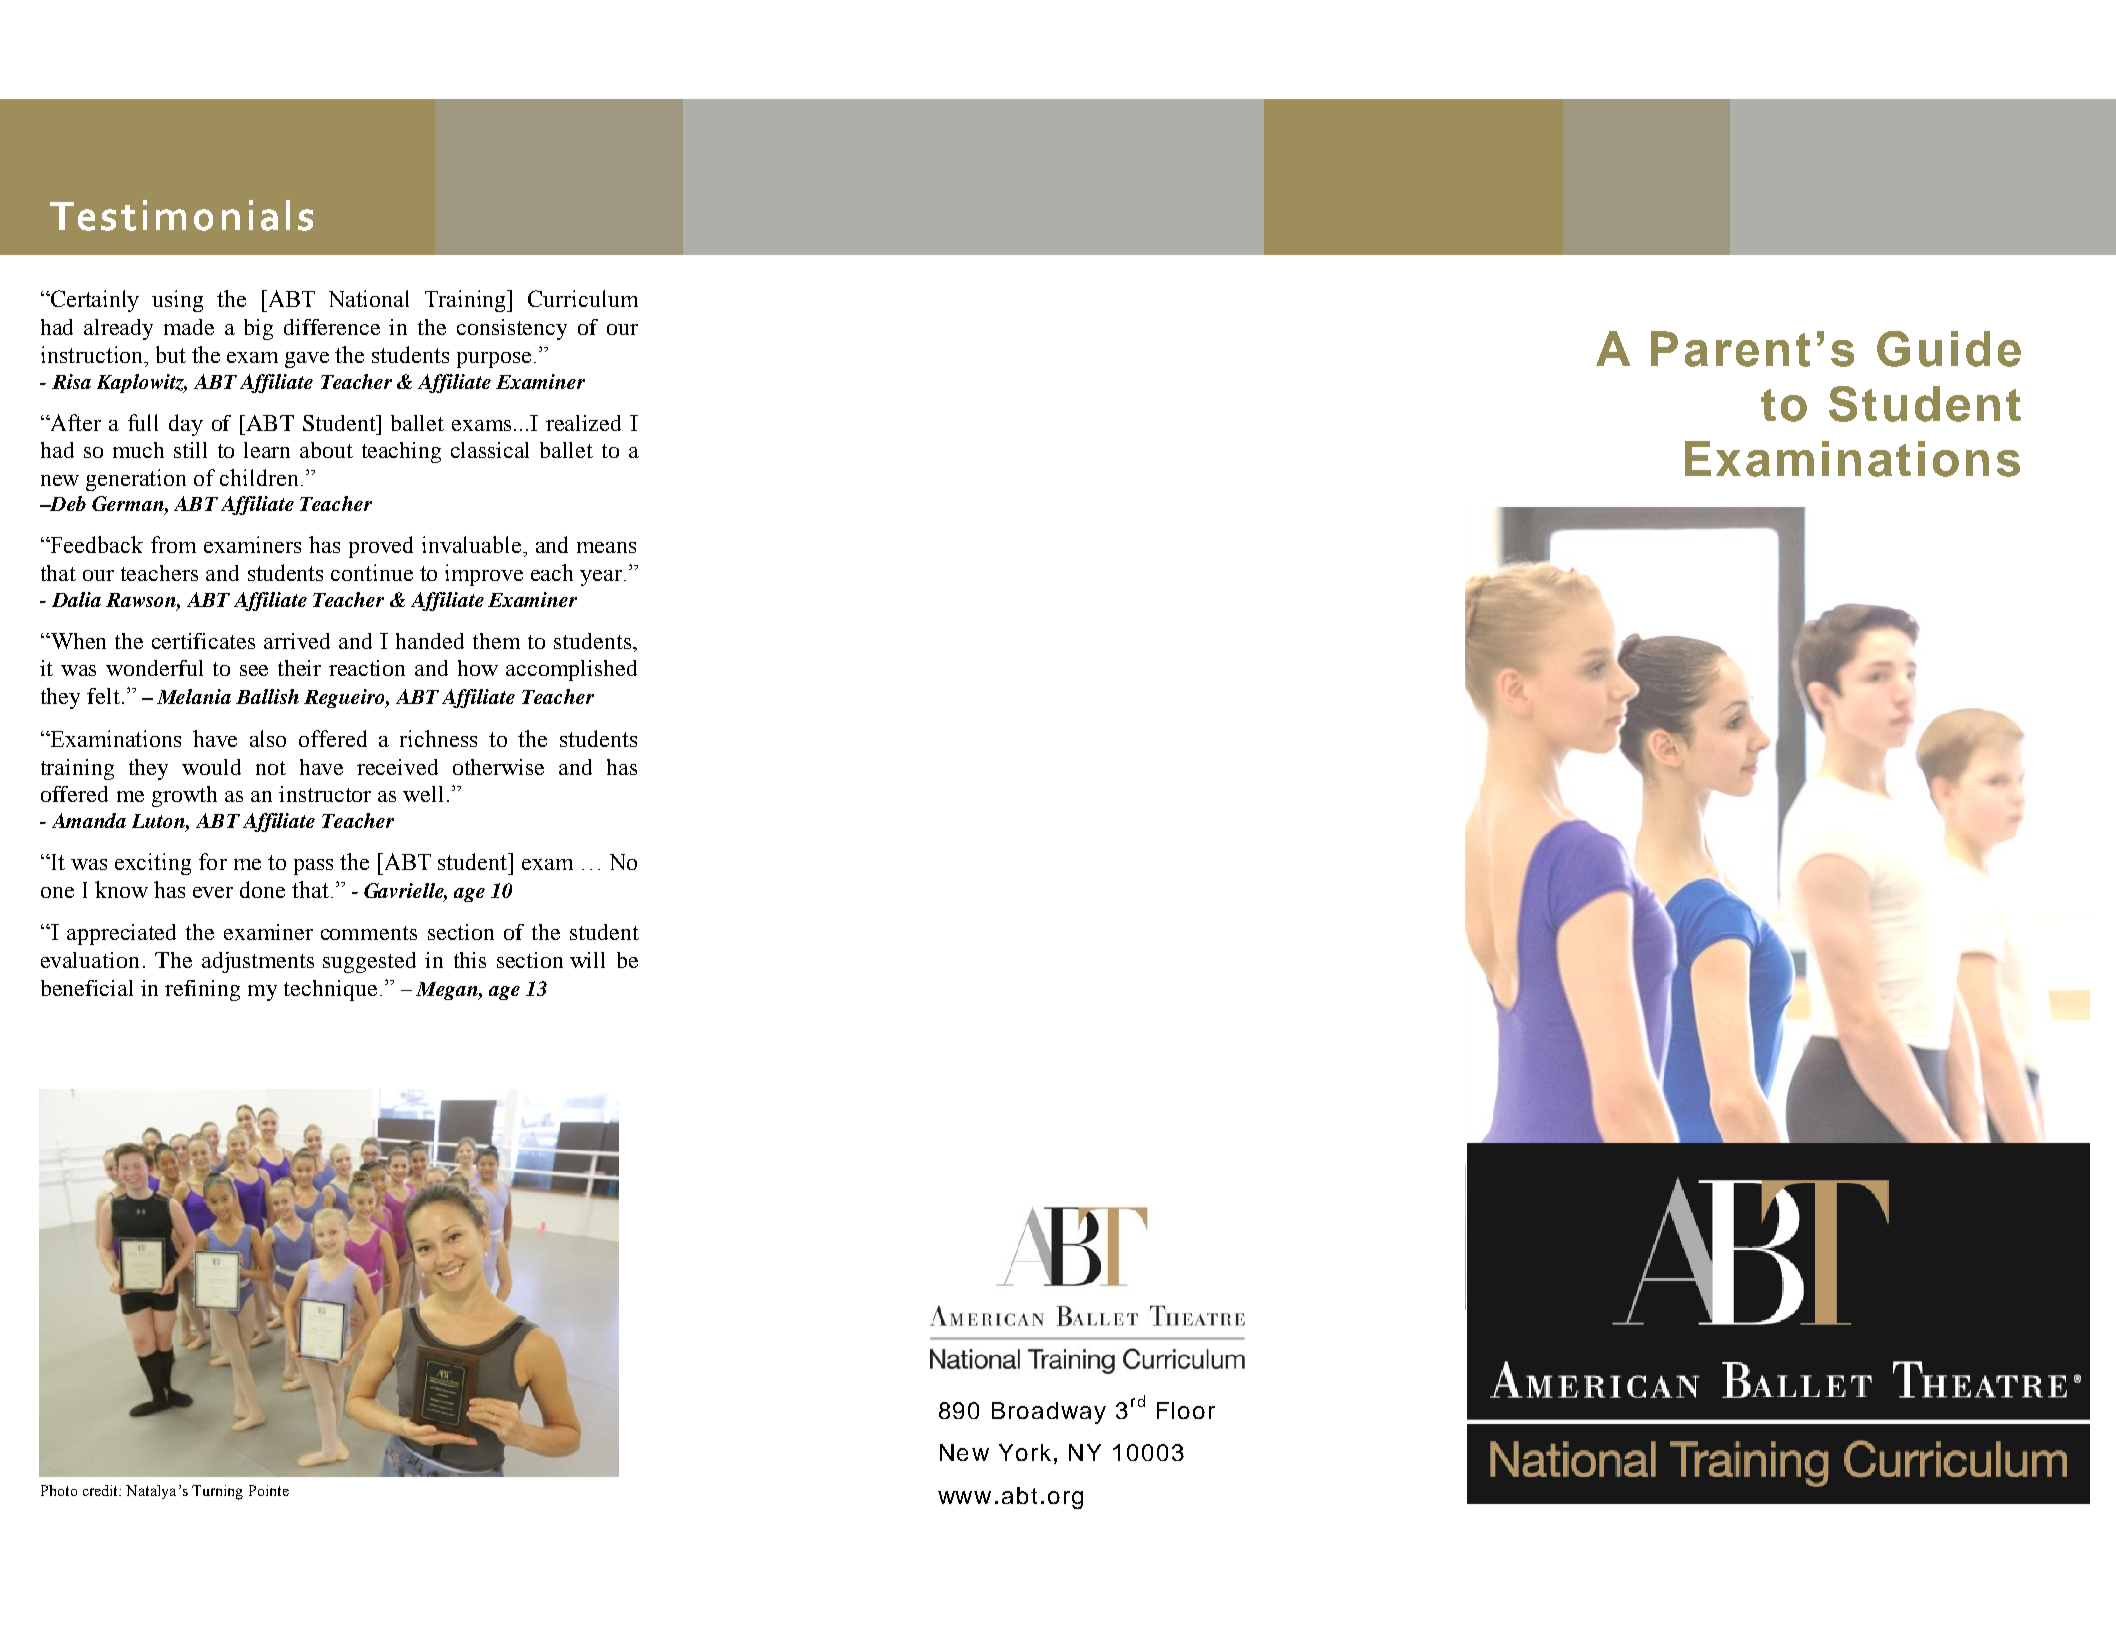 The height and width of the image is (1635, 2116). Describe the element at coordinates (1025, 1452) in the image. I see `York` at that location.
